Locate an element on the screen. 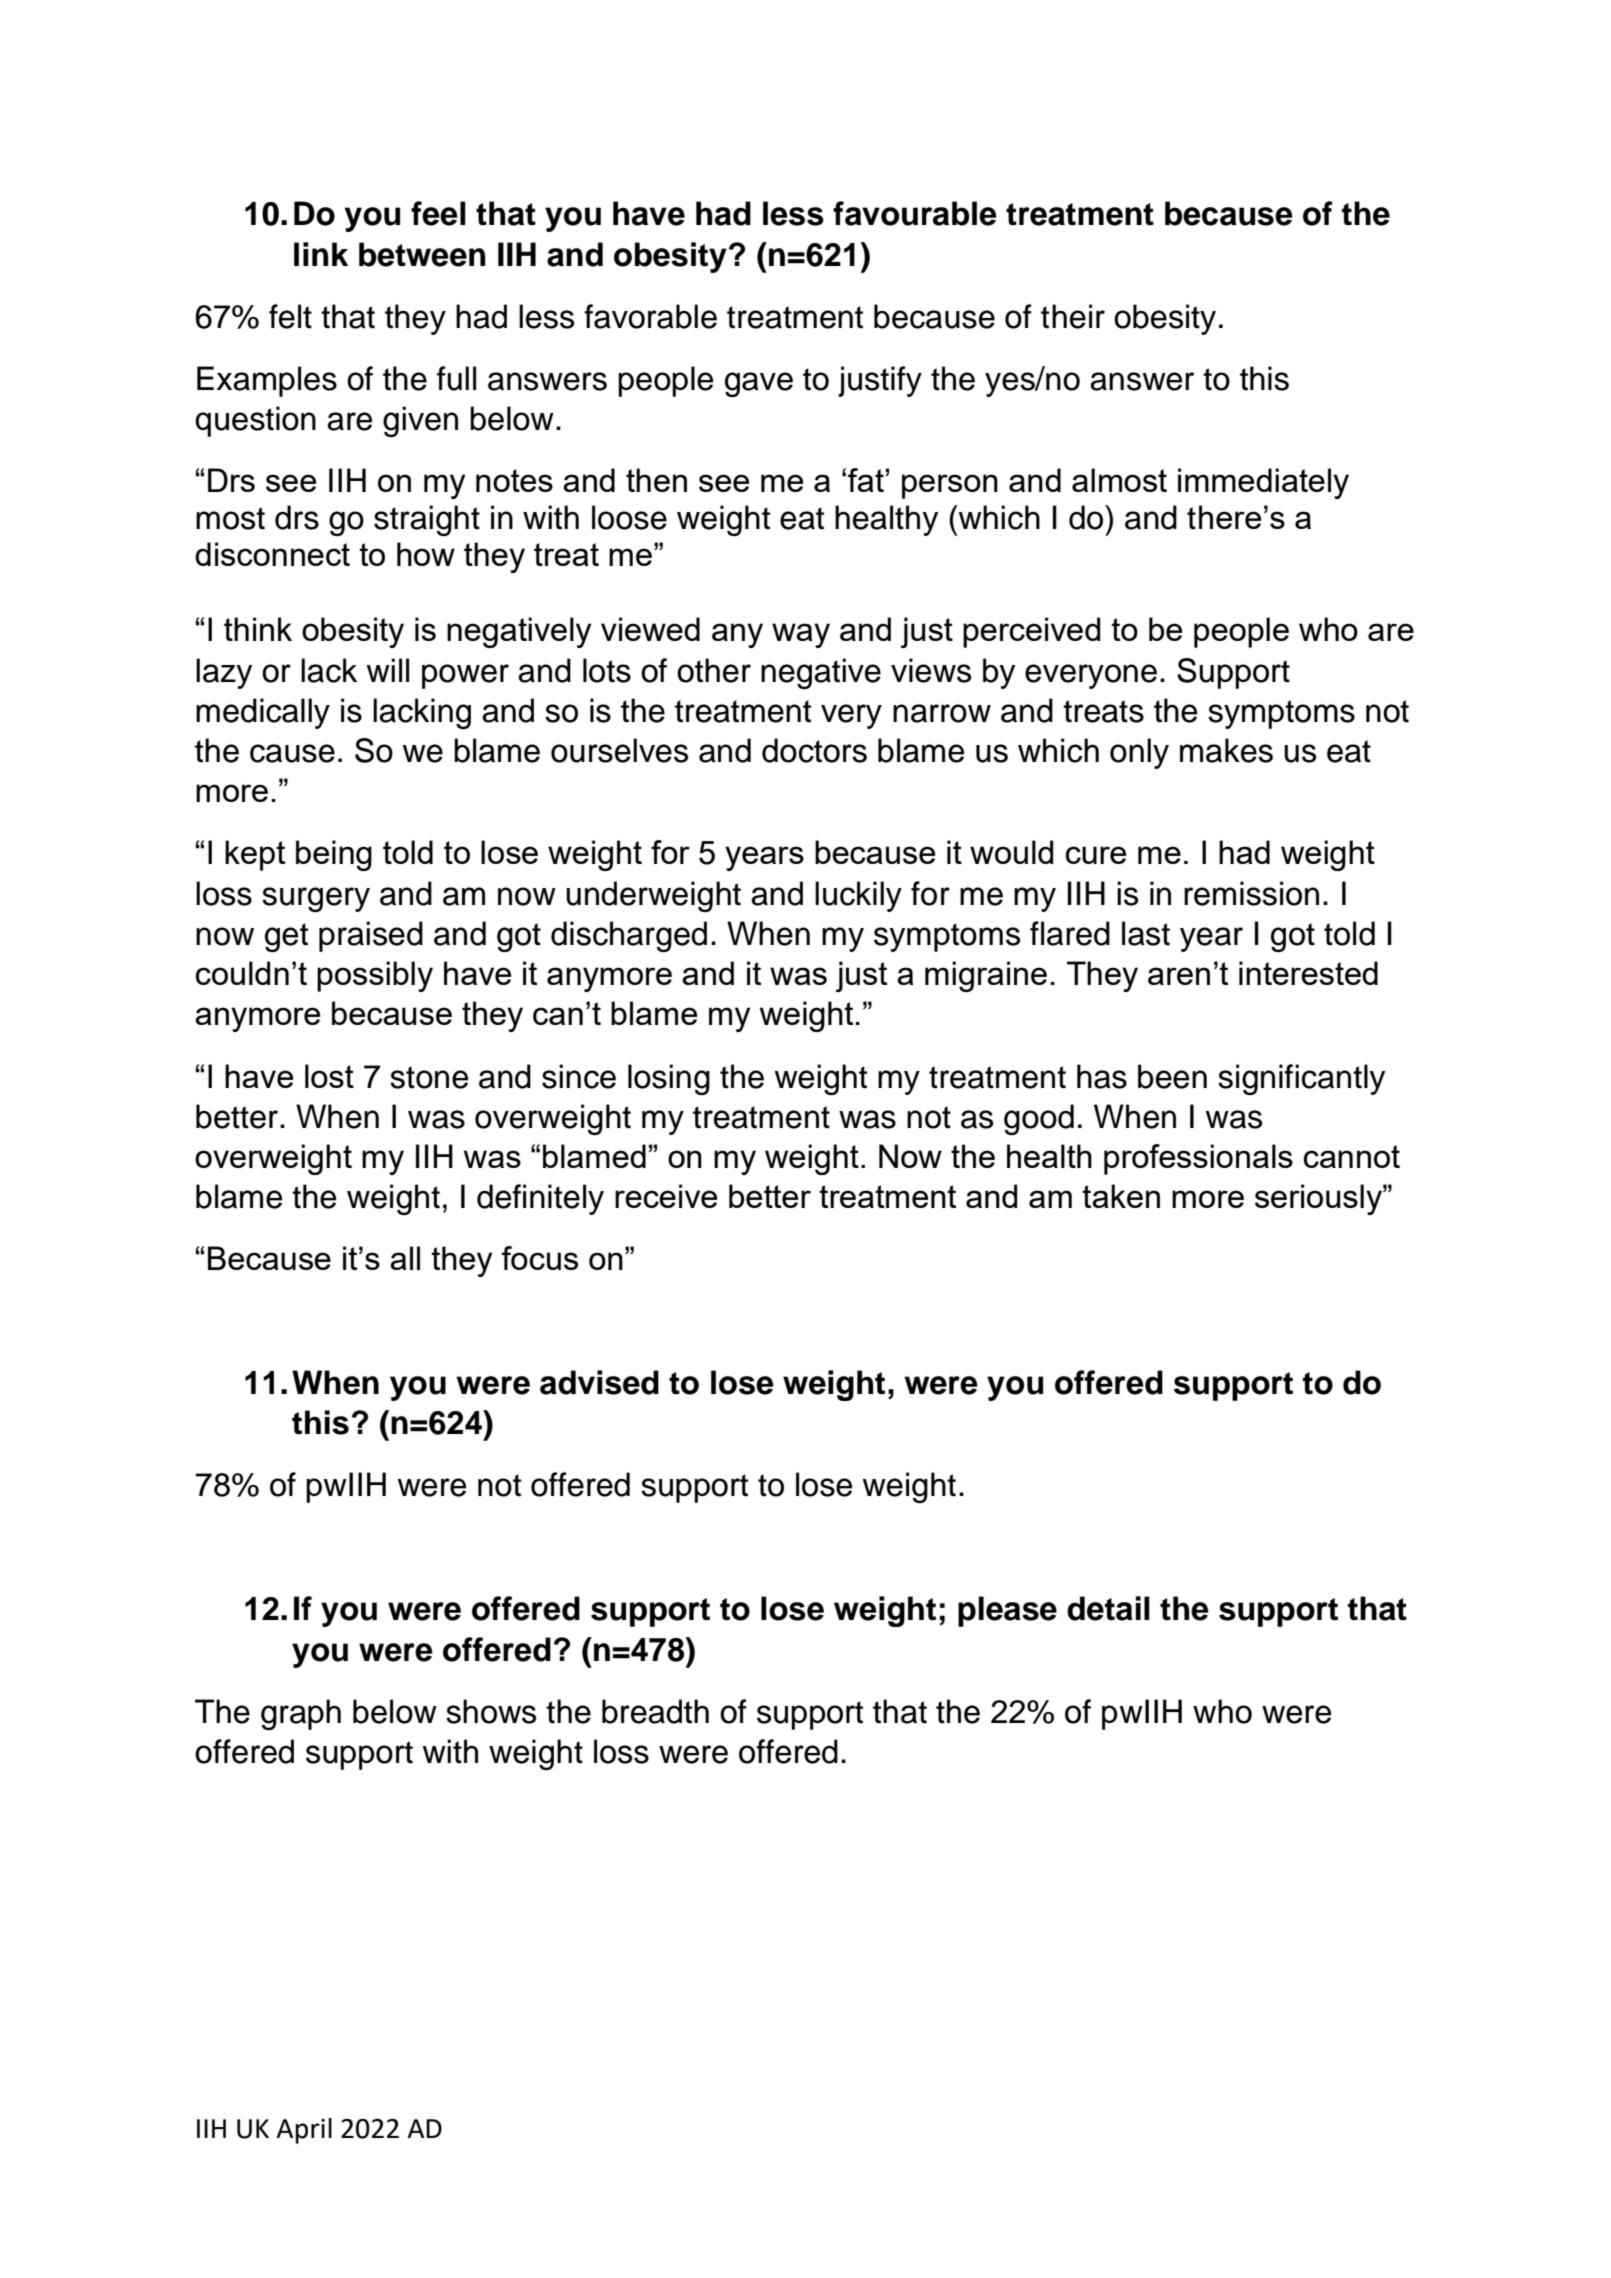 This screenshot has height=2278, width=1611. being is located at coordinates (334, 855).
